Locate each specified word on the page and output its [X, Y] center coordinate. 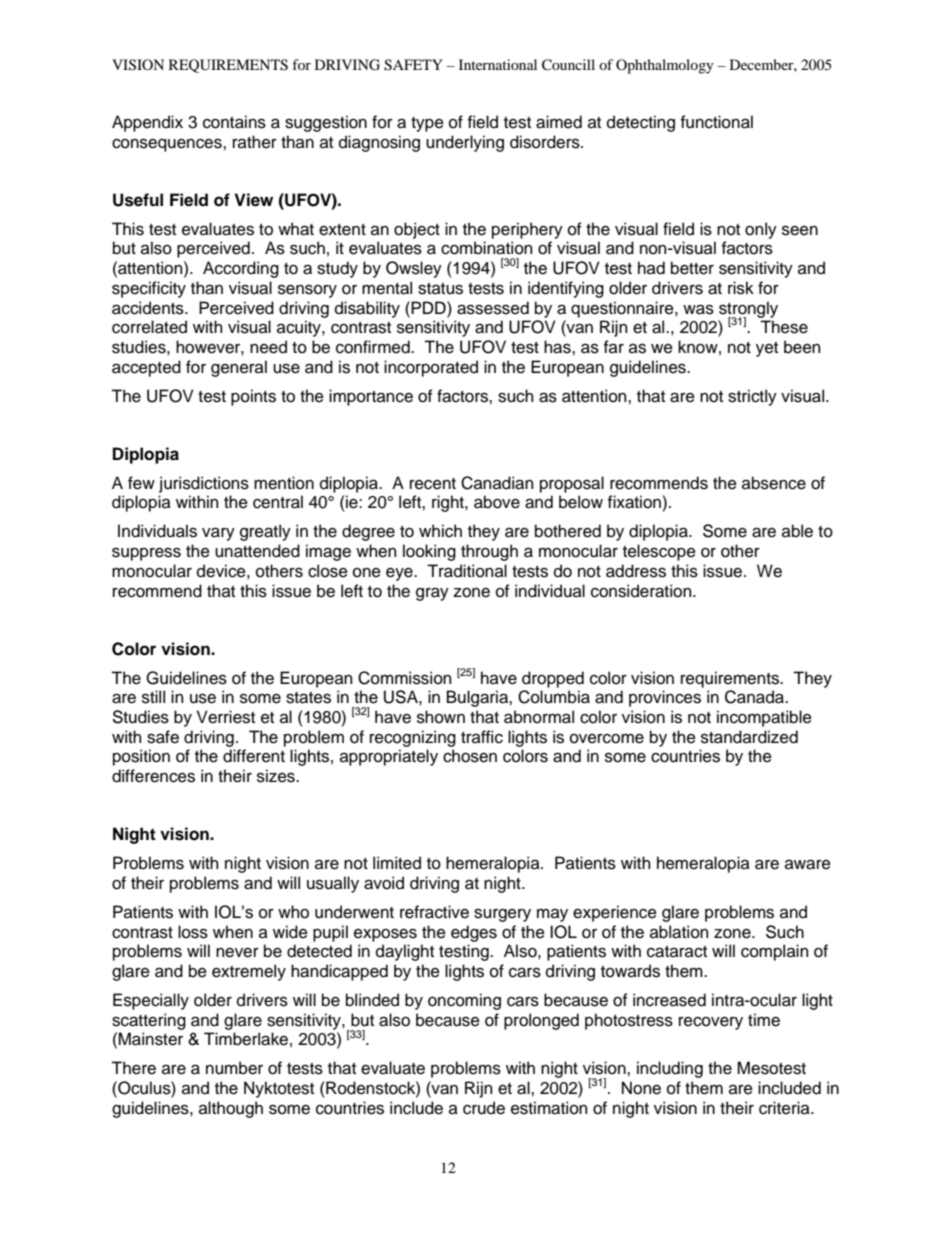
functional [717, 122]
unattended [257, 551]
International [498, 64]
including [670, 1069]
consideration [642, 591]
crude [484, 1108]
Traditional [467, 571]
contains [234, 122]
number [234, 1068]
